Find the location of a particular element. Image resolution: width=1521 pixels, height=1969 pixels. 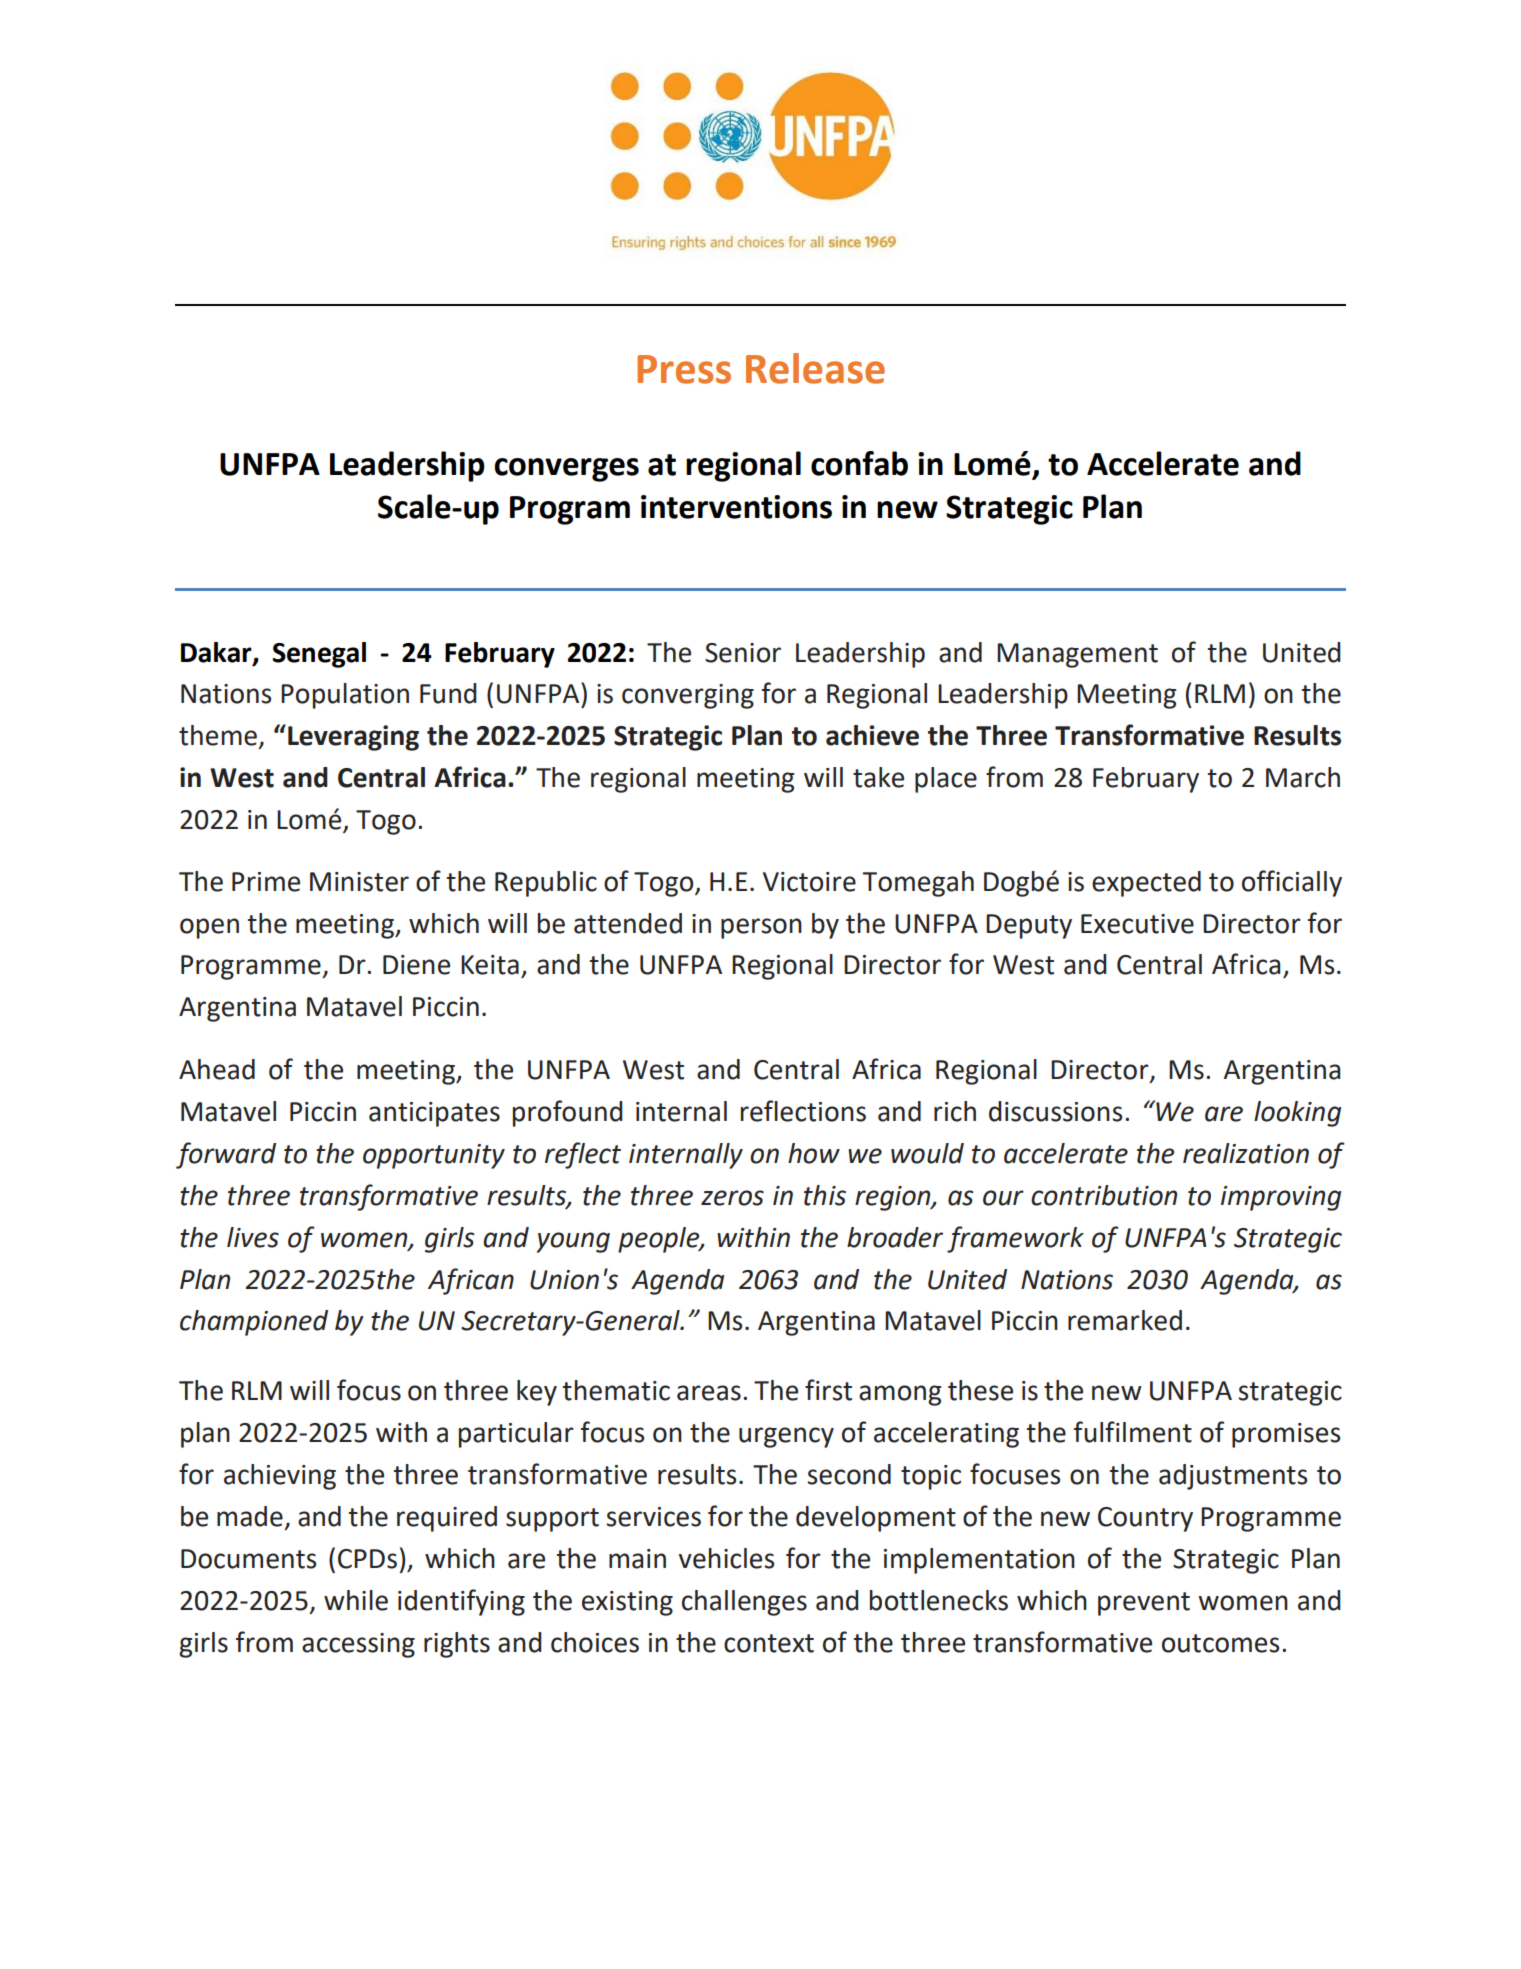

Release is located at coordinates (815, 368).
